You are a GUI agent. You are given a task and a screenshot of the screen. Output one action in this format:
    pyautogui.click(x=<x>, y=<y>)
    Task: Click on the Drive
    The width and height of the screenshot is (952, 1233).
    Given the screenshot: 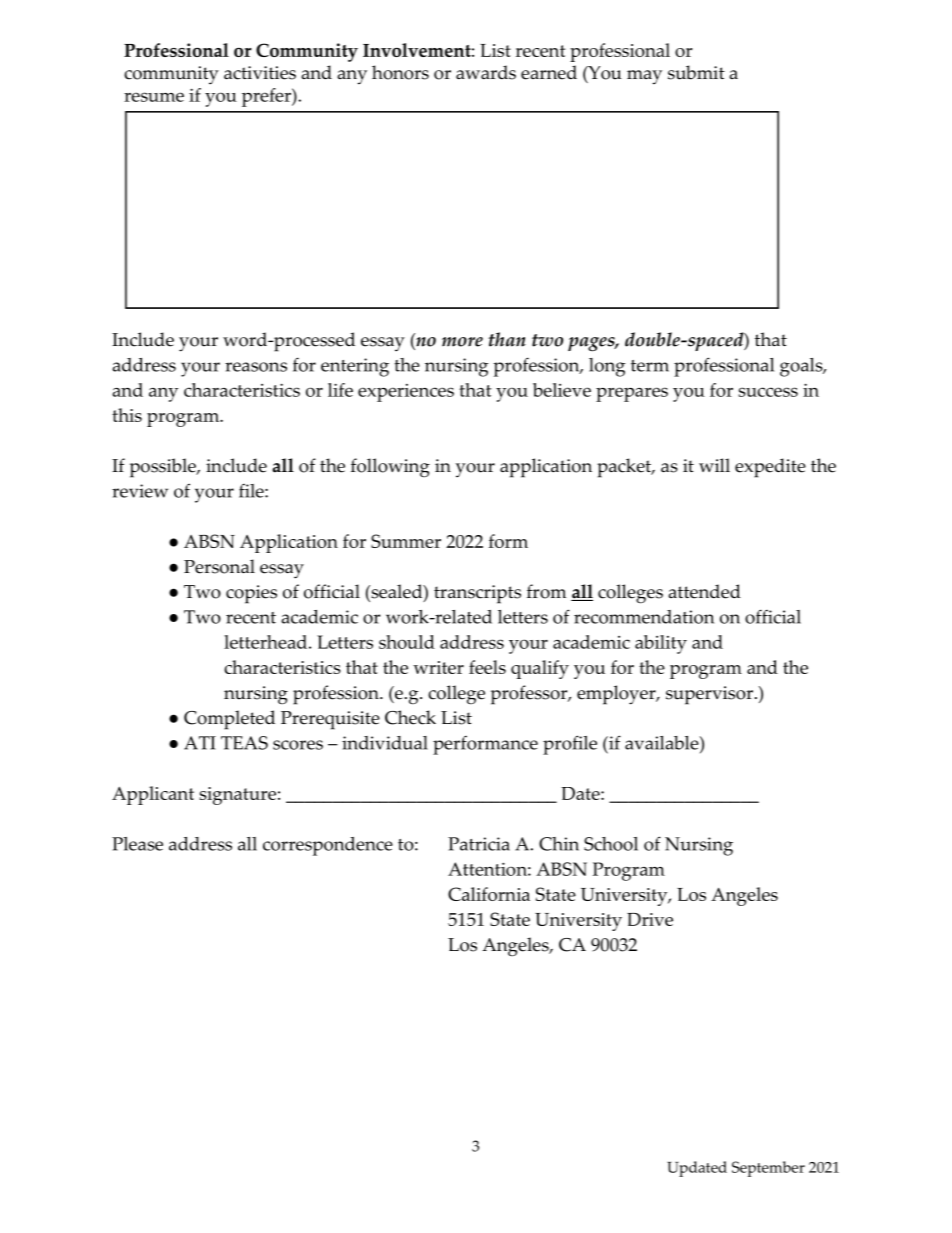 What is the action you would take?
    pyautogui.click(x=650, y=919)
